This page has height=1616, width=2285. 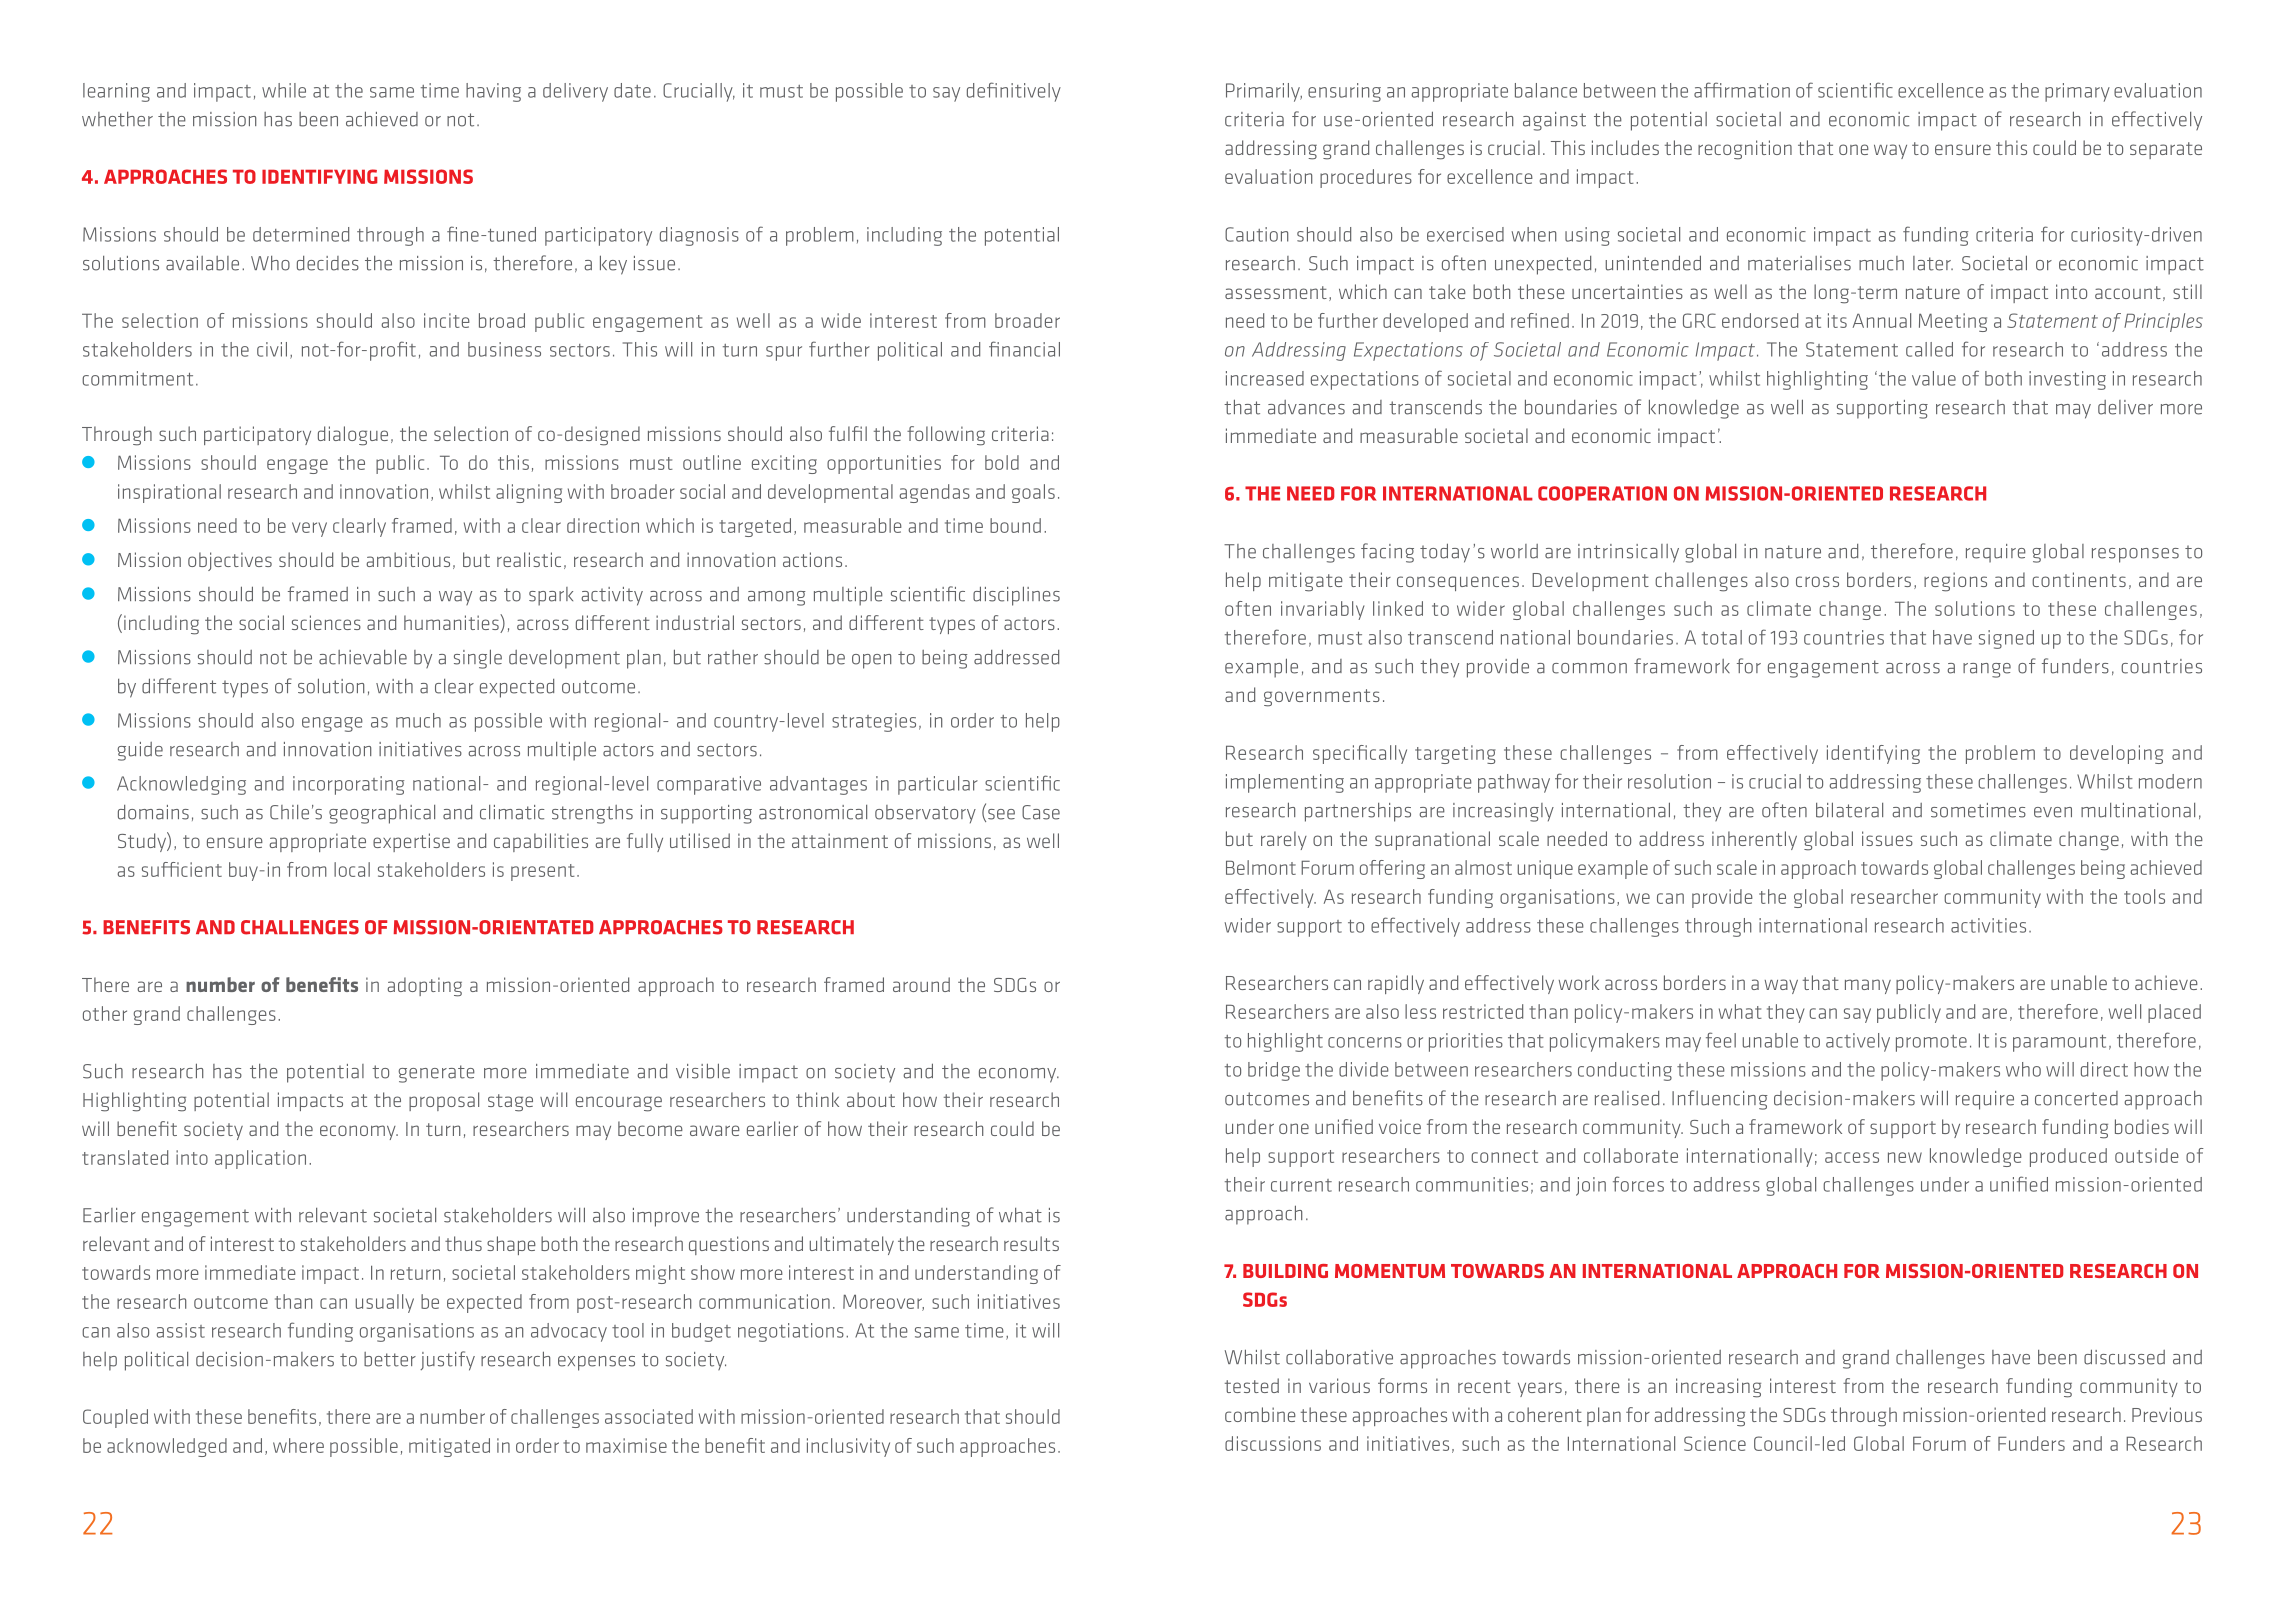 What do you see at coordinates (1868, 986) in the page?
I see `many` at bounding box center [1868, 986].
